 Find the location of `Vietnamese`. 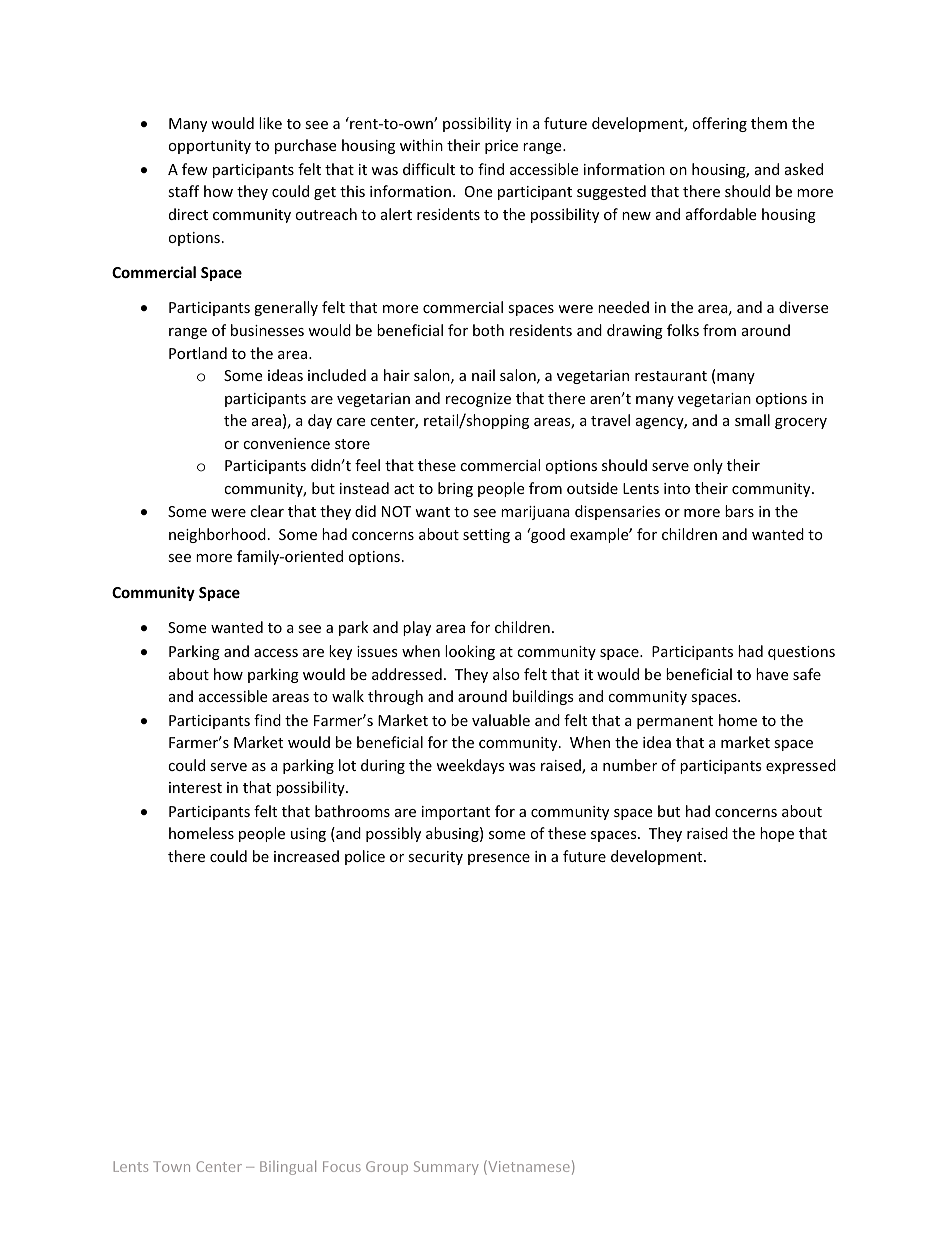

Vietnamese is located at coordinates (528, 1167).
